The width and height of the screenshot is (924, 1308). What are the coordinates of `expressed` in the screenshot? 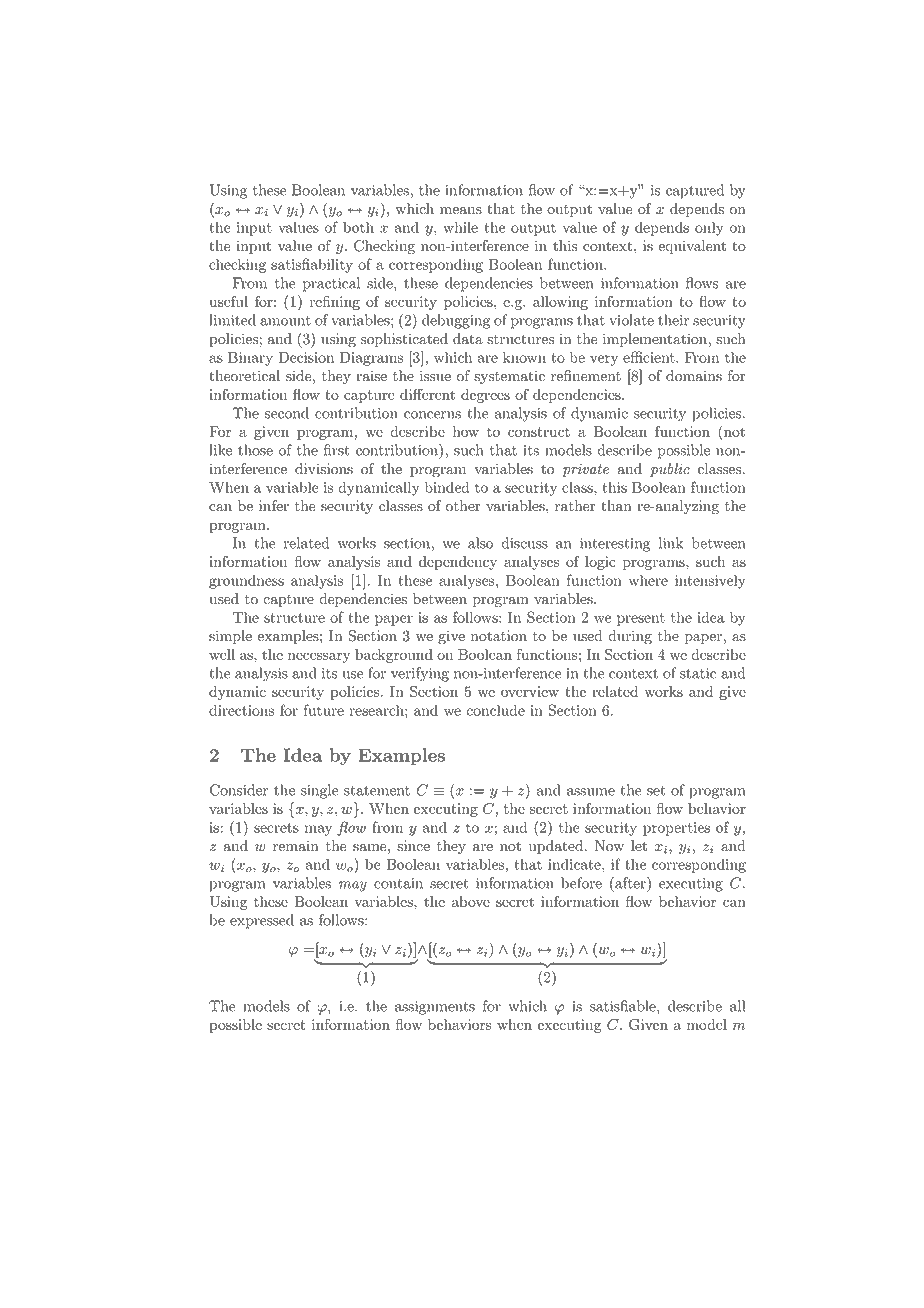 It's located at (262, 921).
